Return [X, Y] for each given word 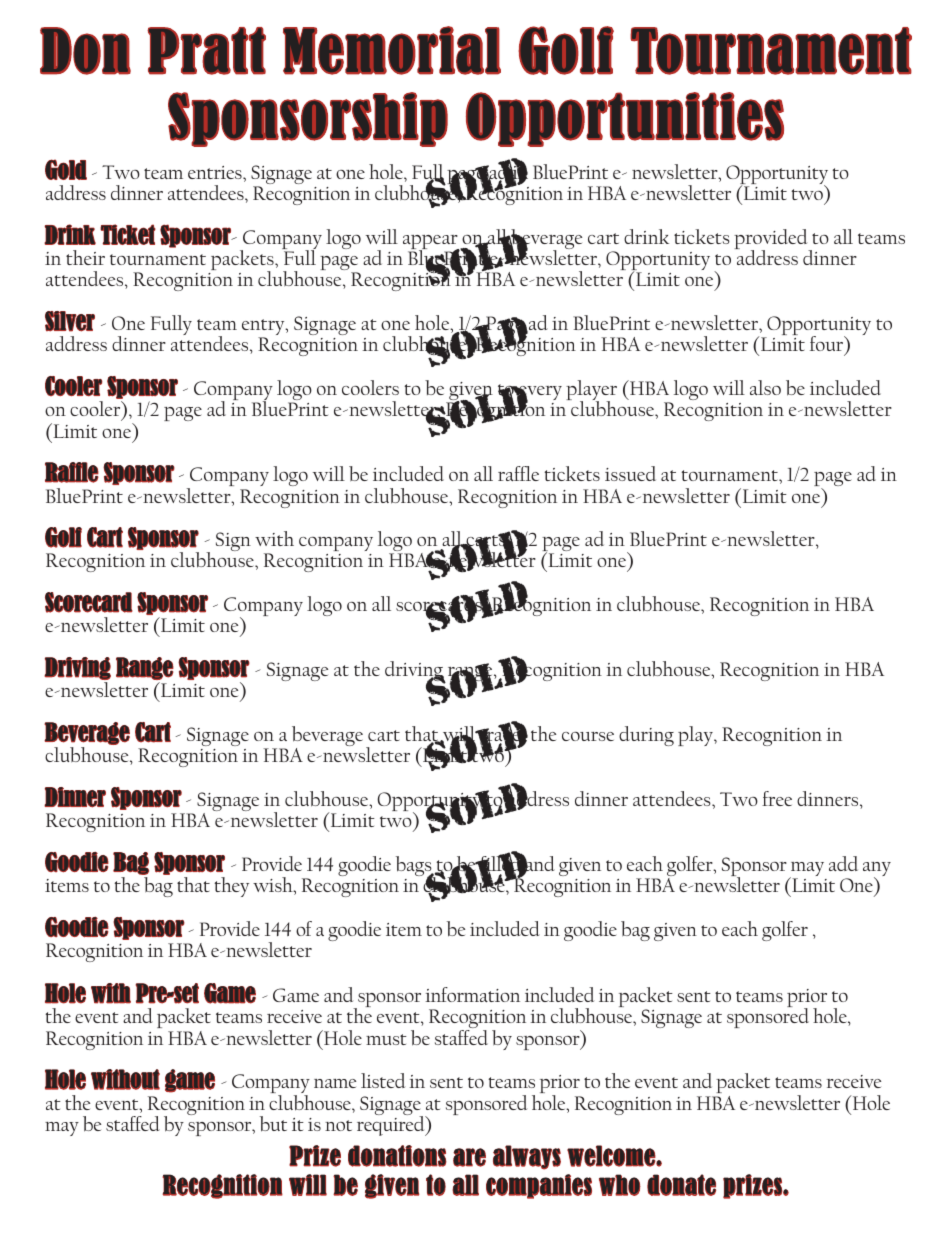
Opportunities [625, 119]
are [469, 1157]
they [231, 887]
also [765, 387]
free [777, 798]
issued [630, 473]
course [588, 736]
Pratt [206, 51]
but [273, 1124]
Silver [70, 321]
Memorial [392, 50]
